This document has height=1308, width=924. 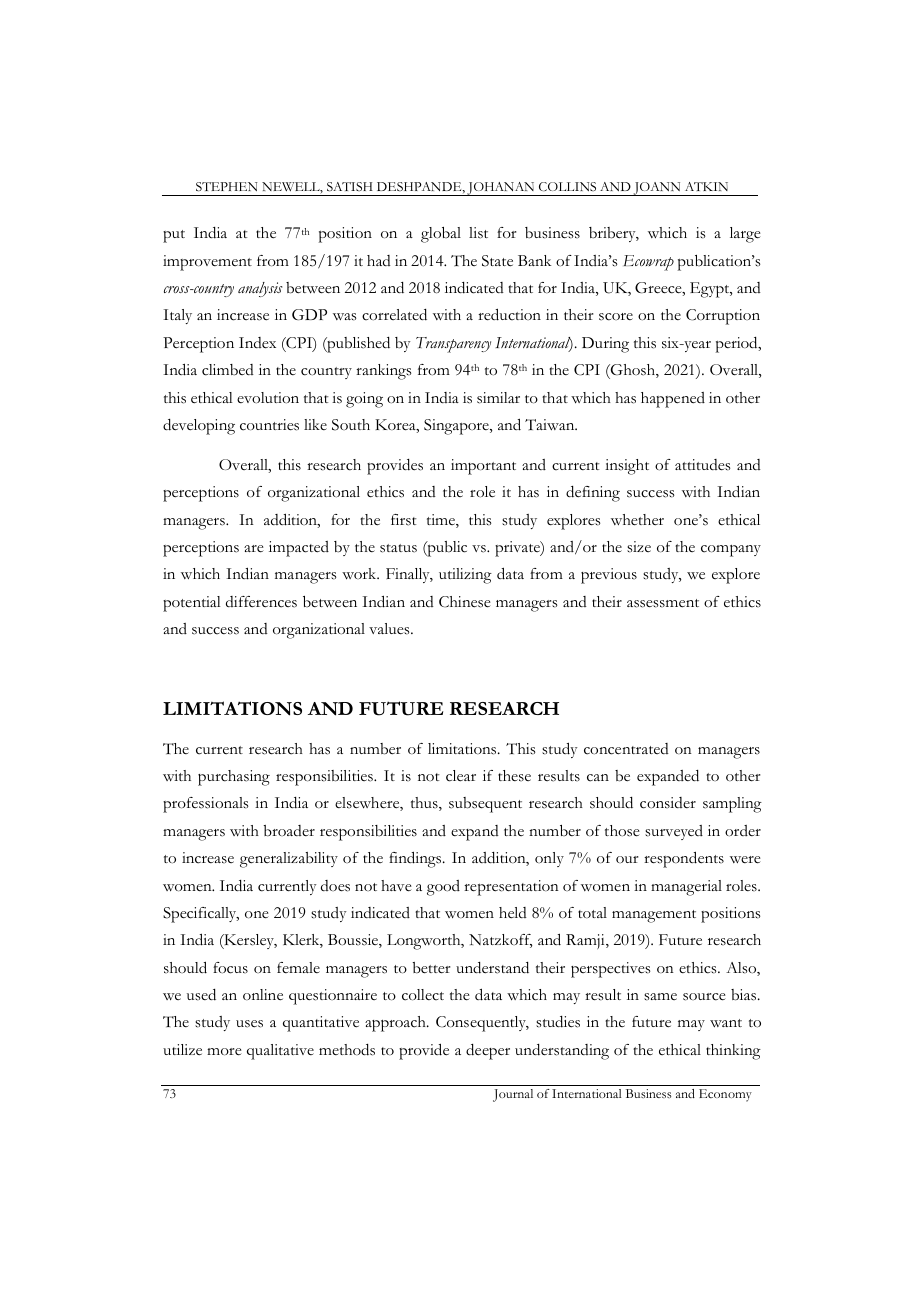 I want to click on Chinese, so click(x=465, y=602).
